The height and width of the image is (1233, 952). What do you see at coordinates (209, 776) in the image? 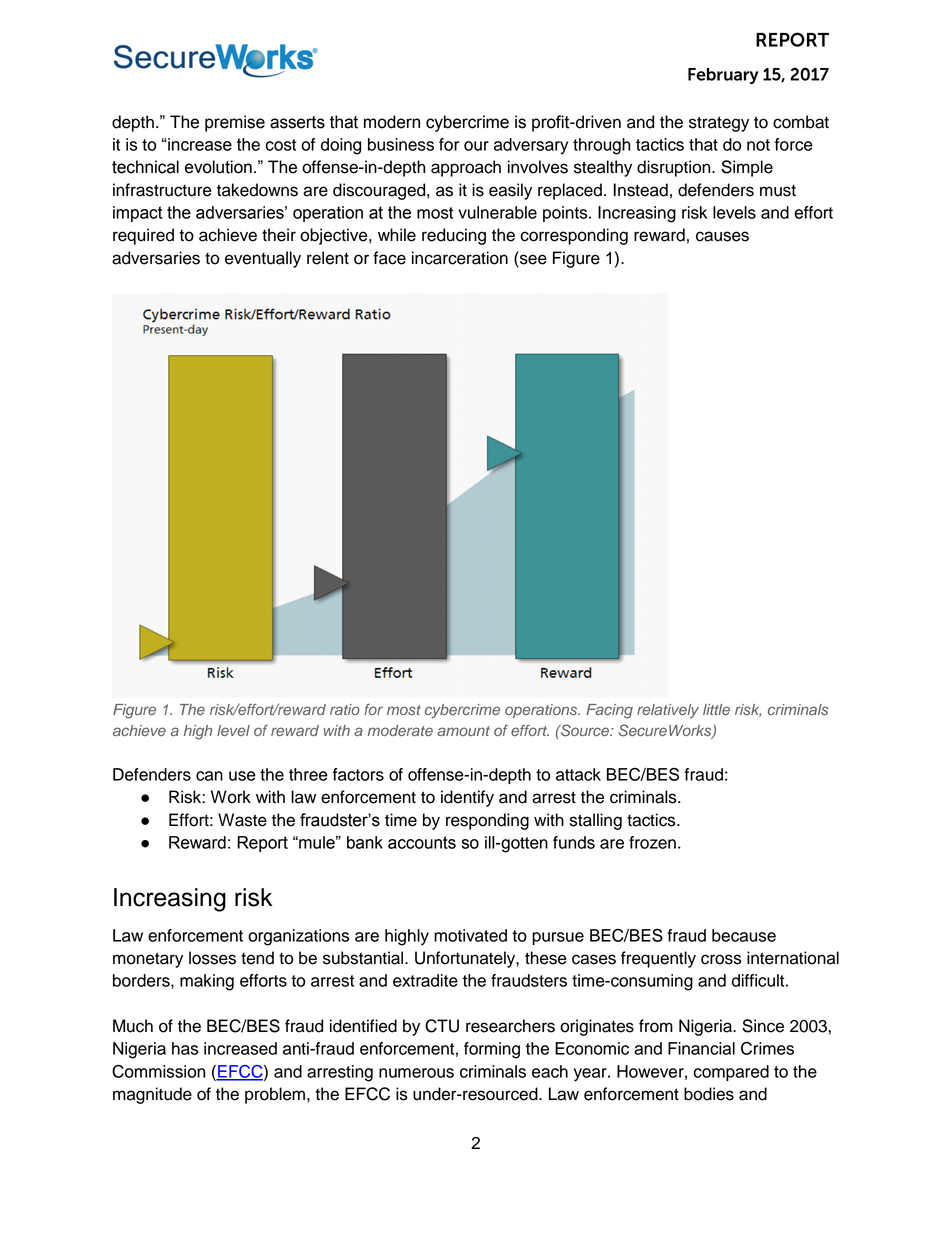
I see `can` at bounding box center [209, 776].
